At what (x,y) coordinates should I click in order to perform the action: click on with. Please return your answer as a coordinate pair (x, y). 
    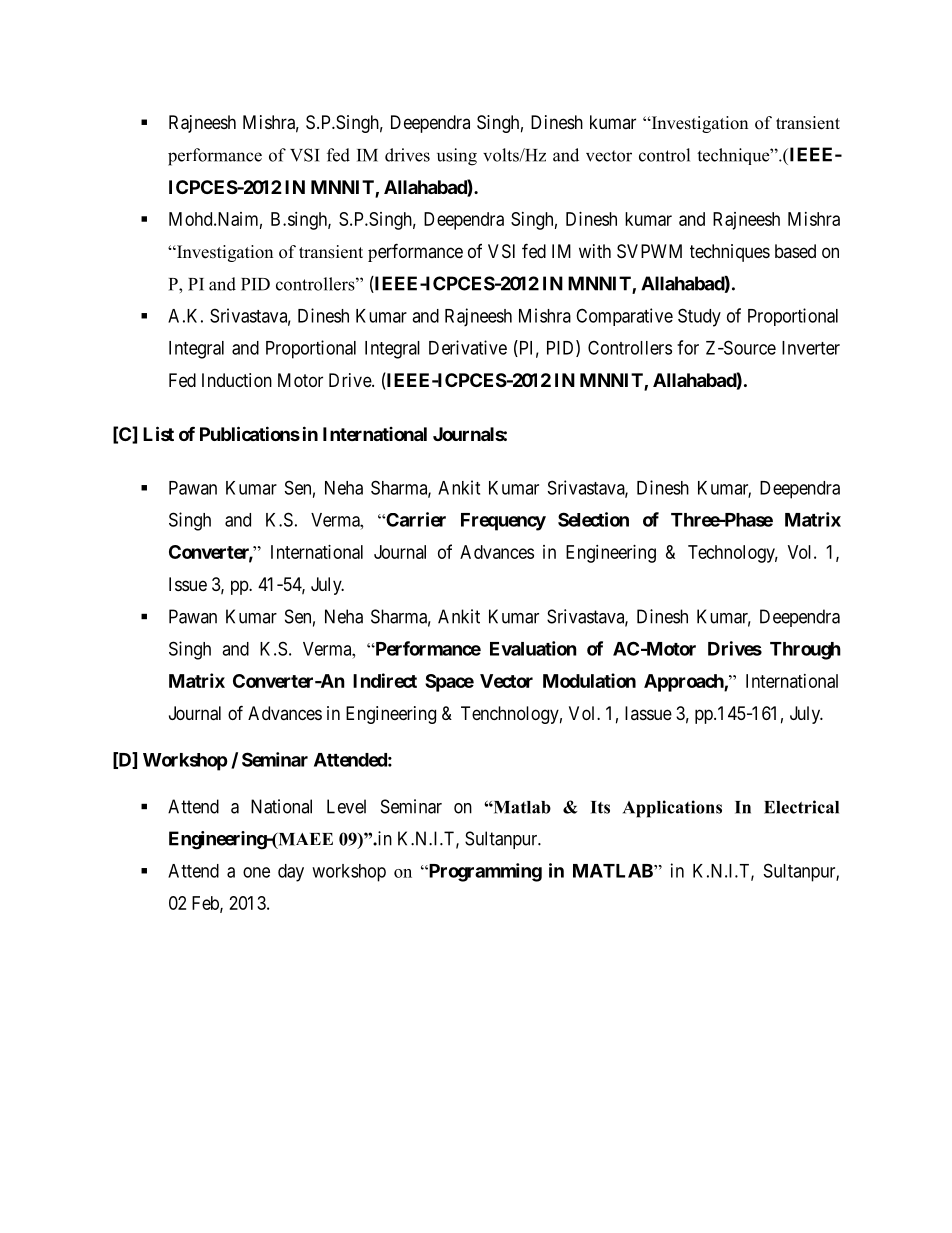
    Looking at the image, I should click on (595, 251).
